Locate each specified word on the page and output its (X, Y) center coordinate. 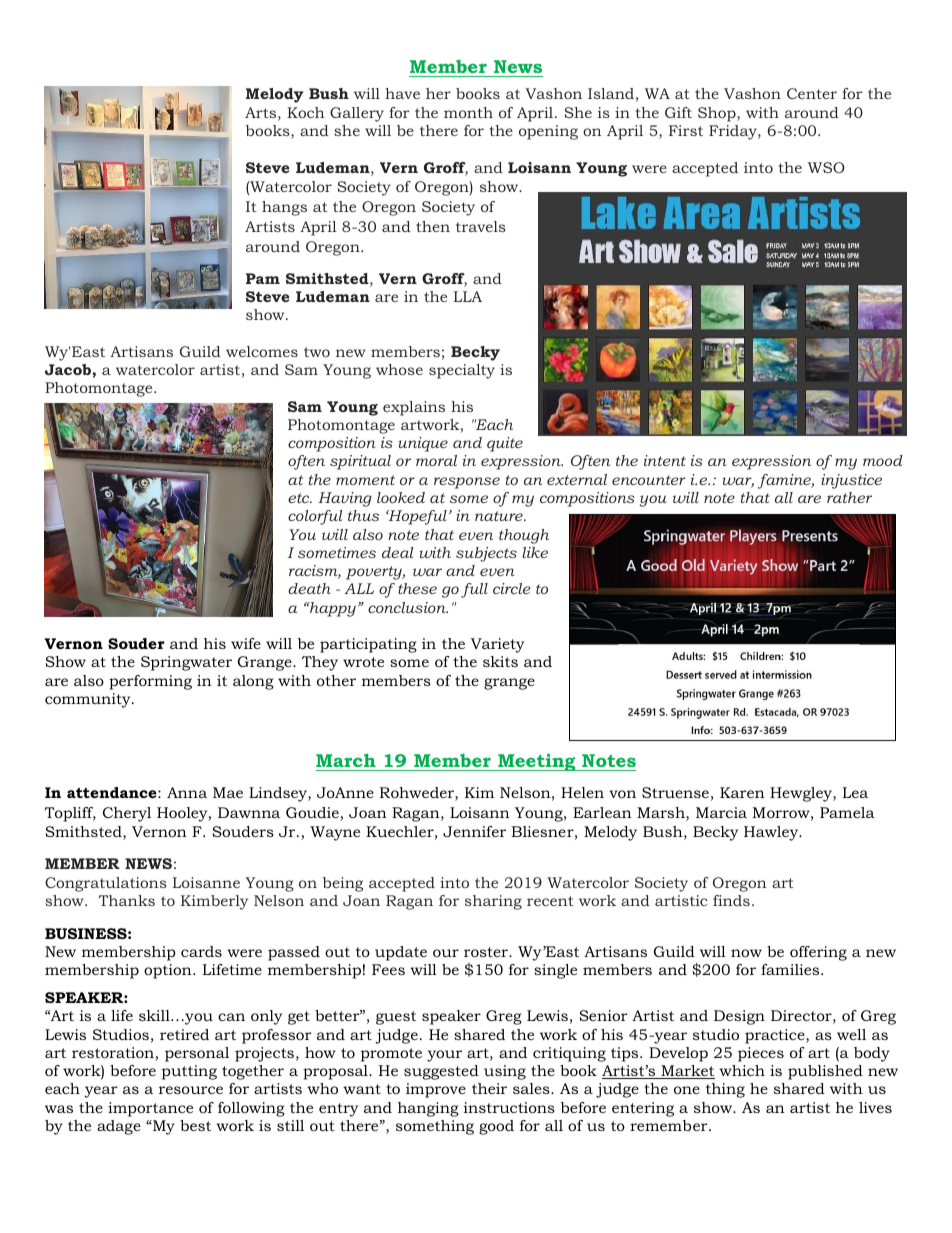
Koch (306, 112)
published (825, 1072)
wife (246, 643)
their (489, 1088)
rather (849, 497)
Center (812, 93)
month (468, 112)
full (474, 590)
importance (150, 1109)
